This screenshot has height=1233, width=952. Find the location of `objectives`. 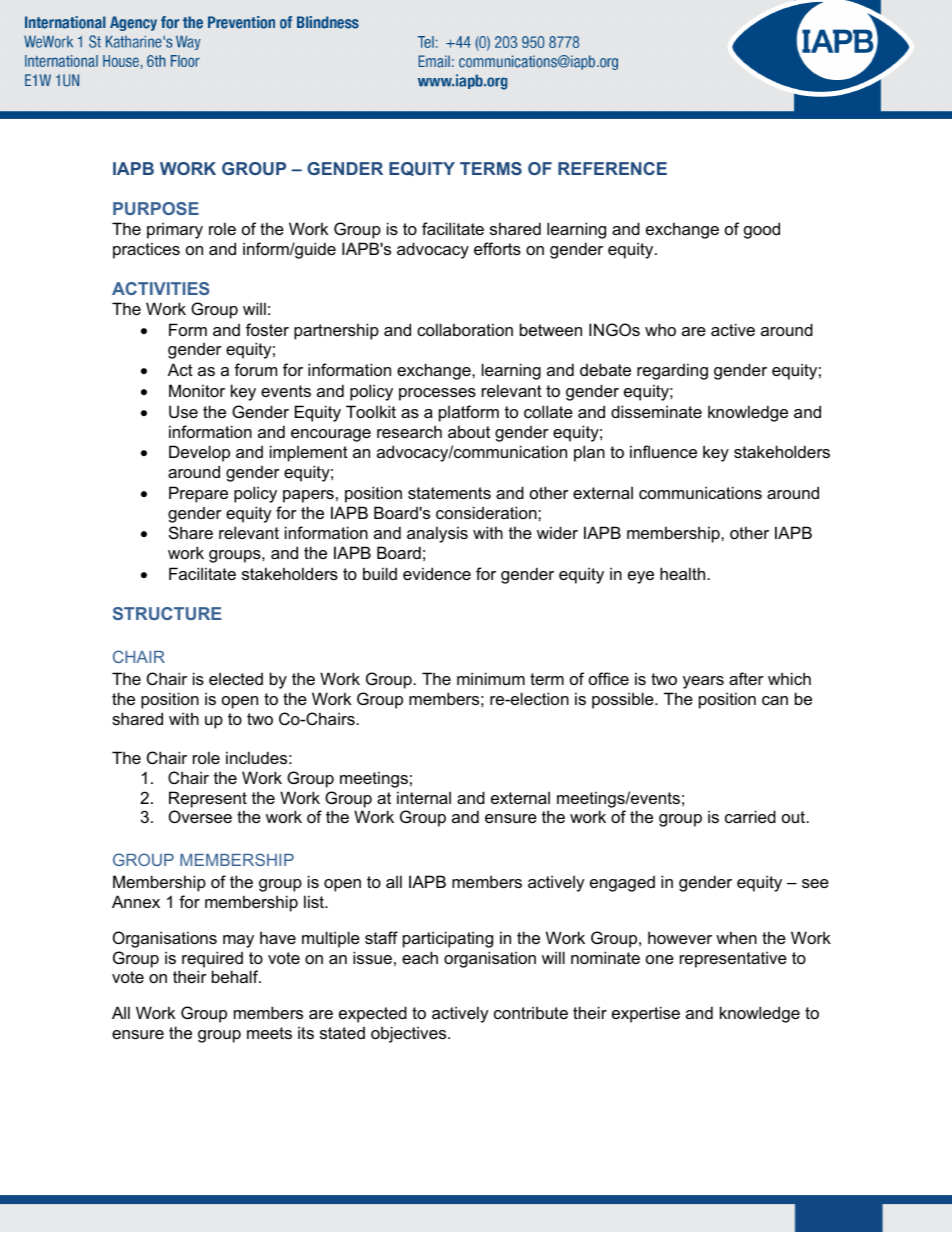

objectives is located at coordinates (410, 1034).
